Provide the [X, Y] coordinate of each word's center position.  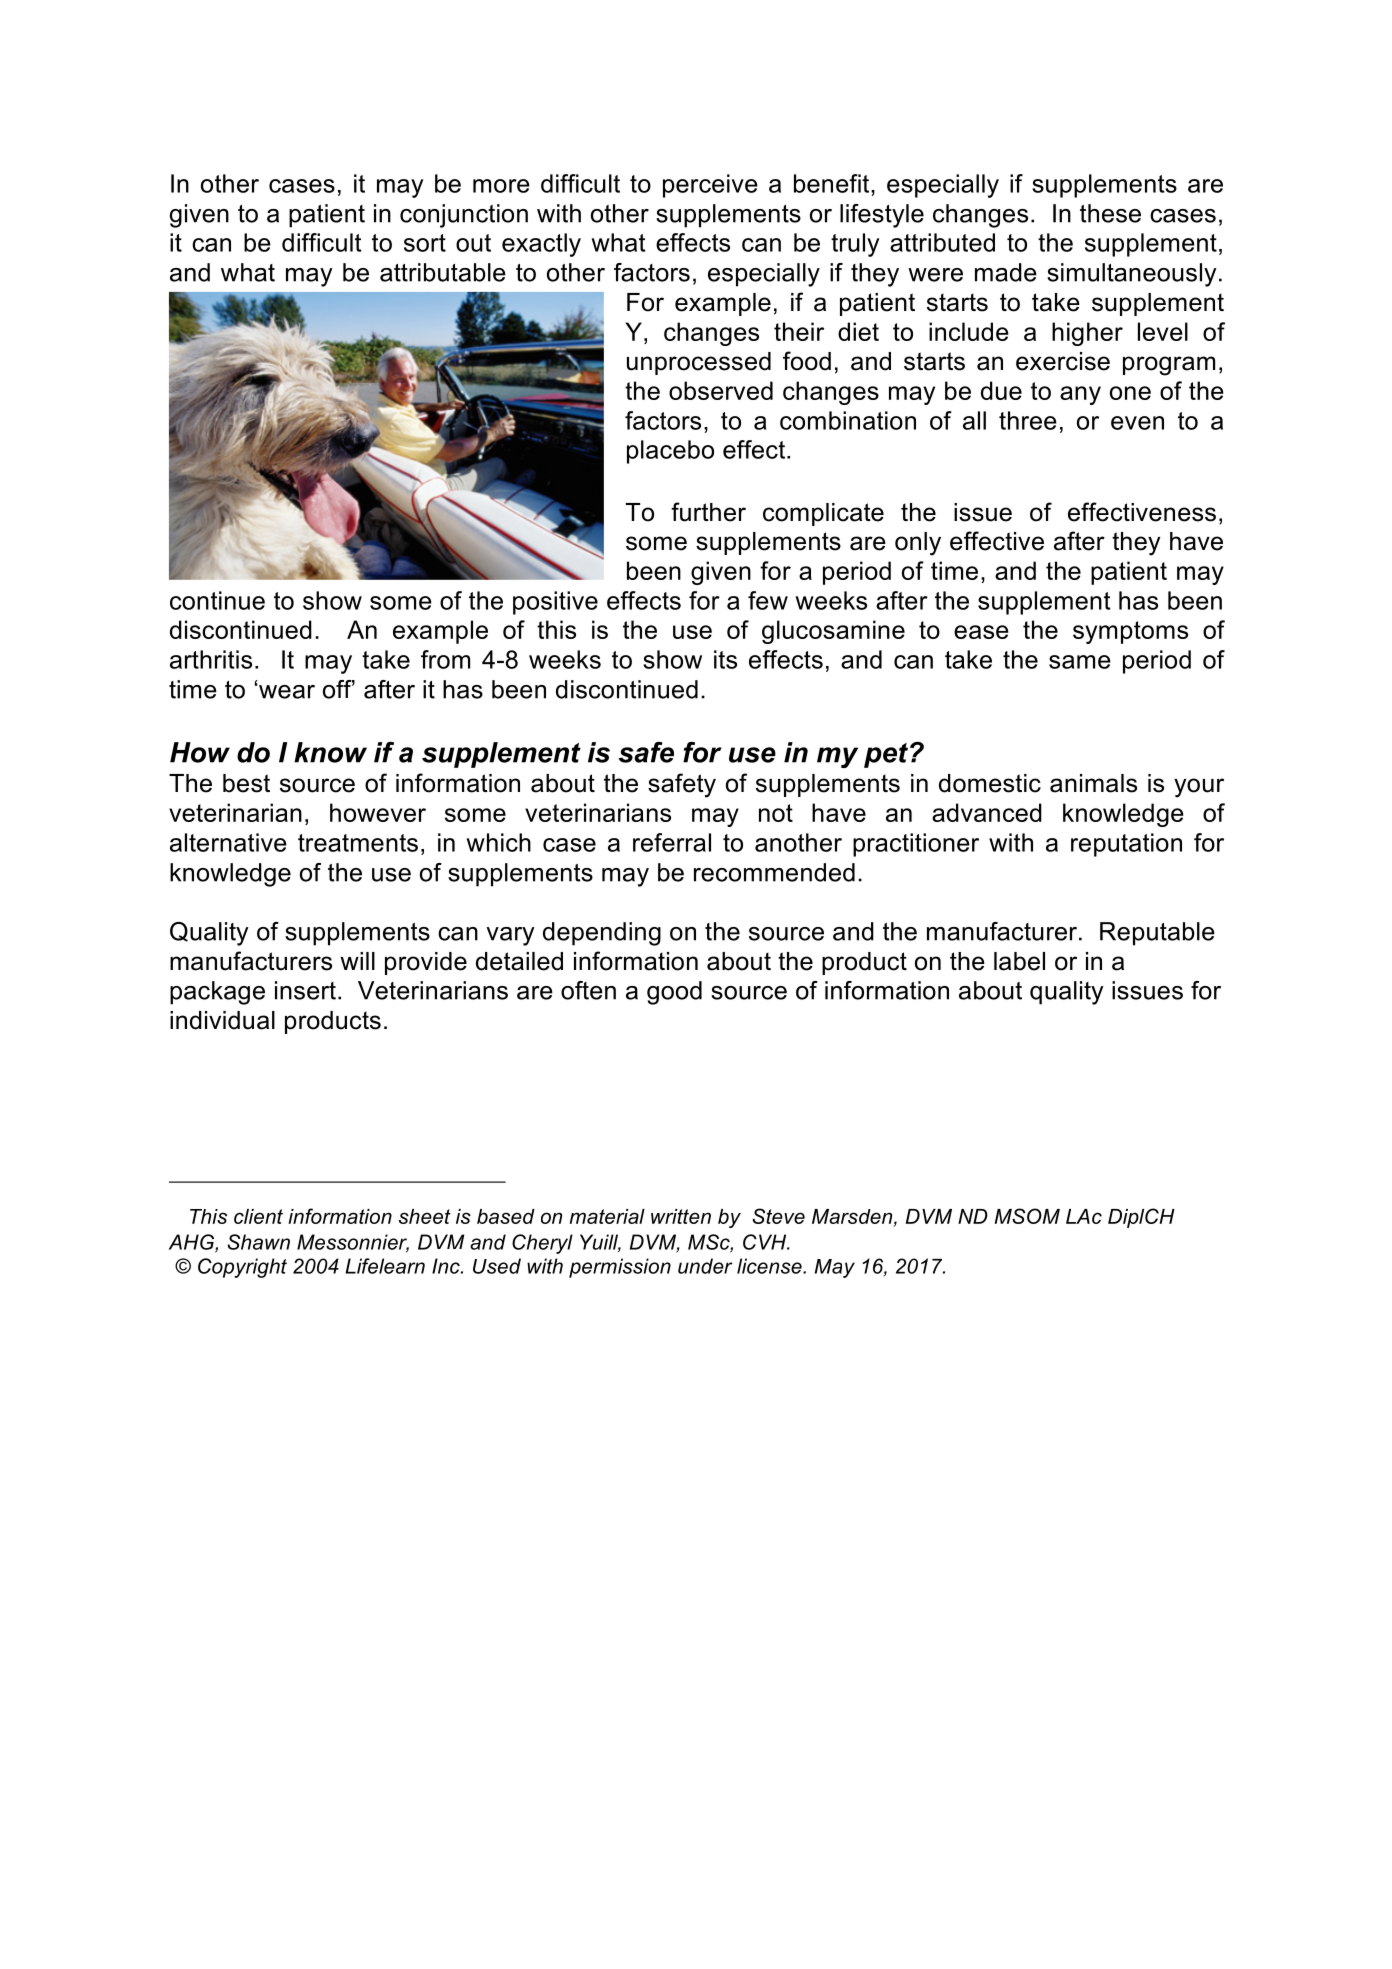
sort [425, 243]
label [1019, 961]
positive [555, 603]
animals [1093, 783]
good [674, 993]
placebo [670, 452]
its [725, 659]
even [1137, 423]
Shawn [258, 1242]
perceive [710, 186]
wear [286, 691]
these [1110, 213]
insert [305, 990]
